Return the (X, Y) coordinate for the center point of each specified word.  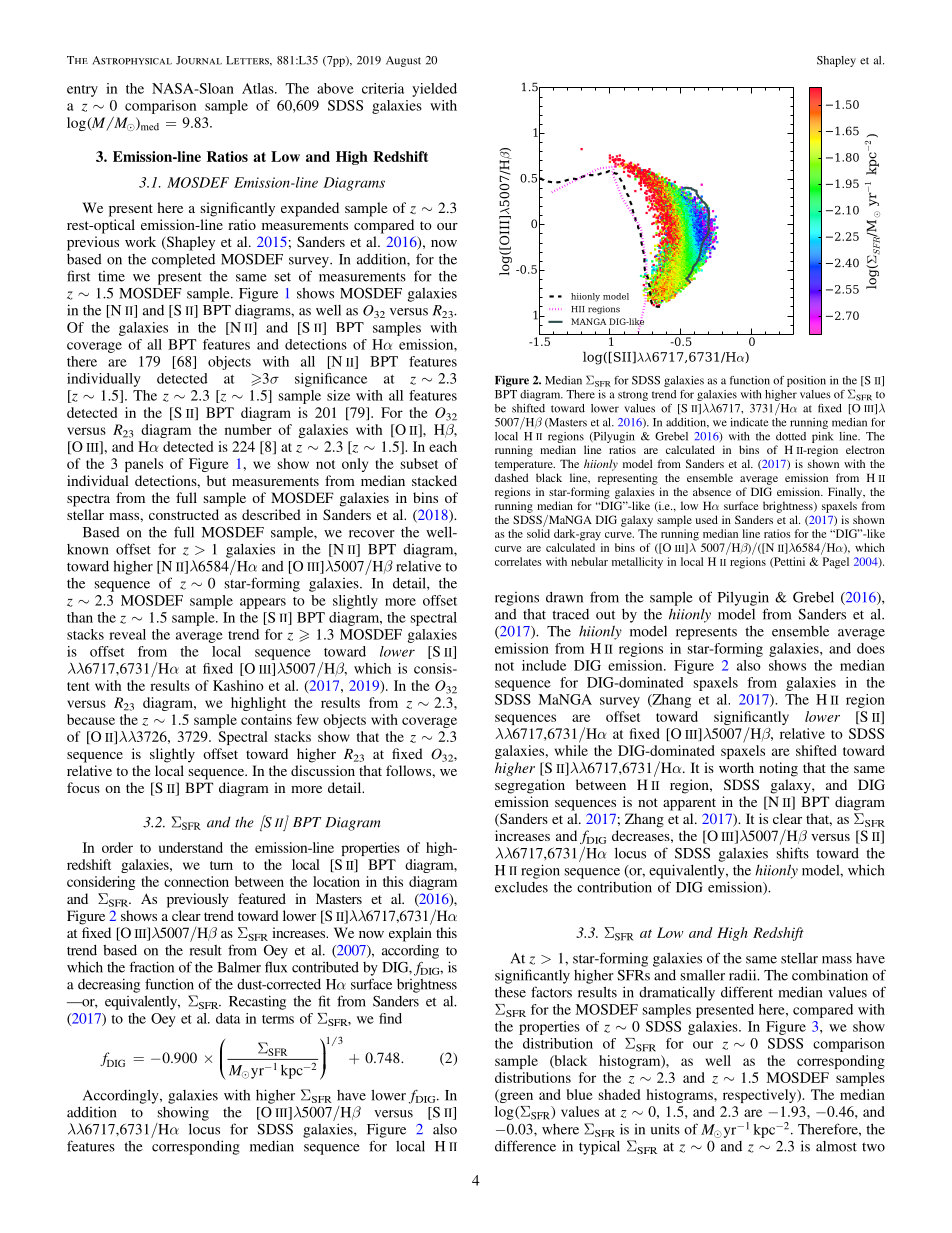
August (403, 61)
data (228, 1018)
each (443, 446)
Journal (199, 60)
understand (191, 847)
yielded (434, 90)
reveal (127, 634)
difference (525, 1146)
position (806, 381)
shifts (793, 853)
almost (836, 1146)
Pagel (836, 563)
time (111, 276)
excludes (521, 887)
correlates (518, 561)
